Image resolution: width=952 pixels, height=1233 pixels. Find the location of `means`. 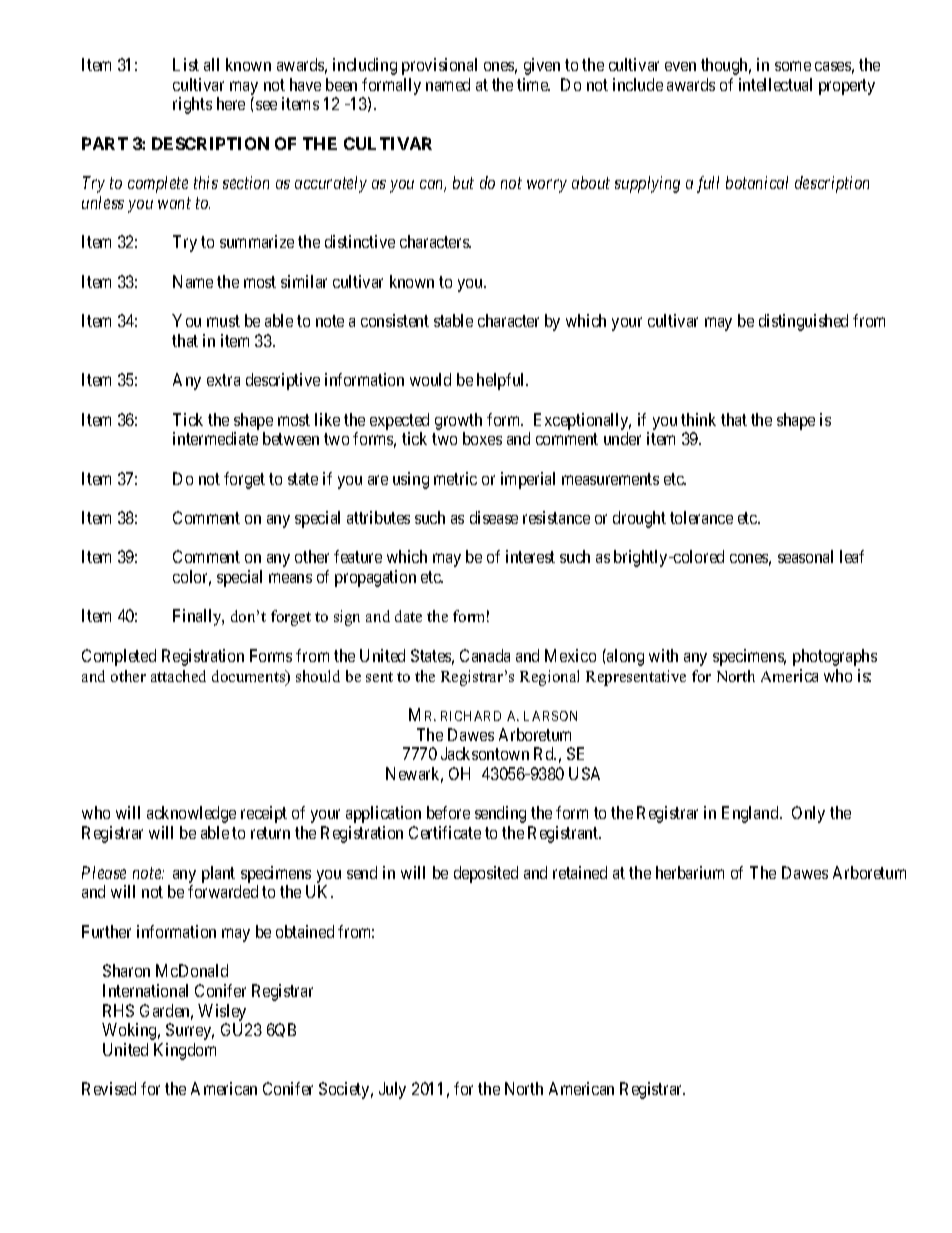

means is located at coordinates (290, 578).
